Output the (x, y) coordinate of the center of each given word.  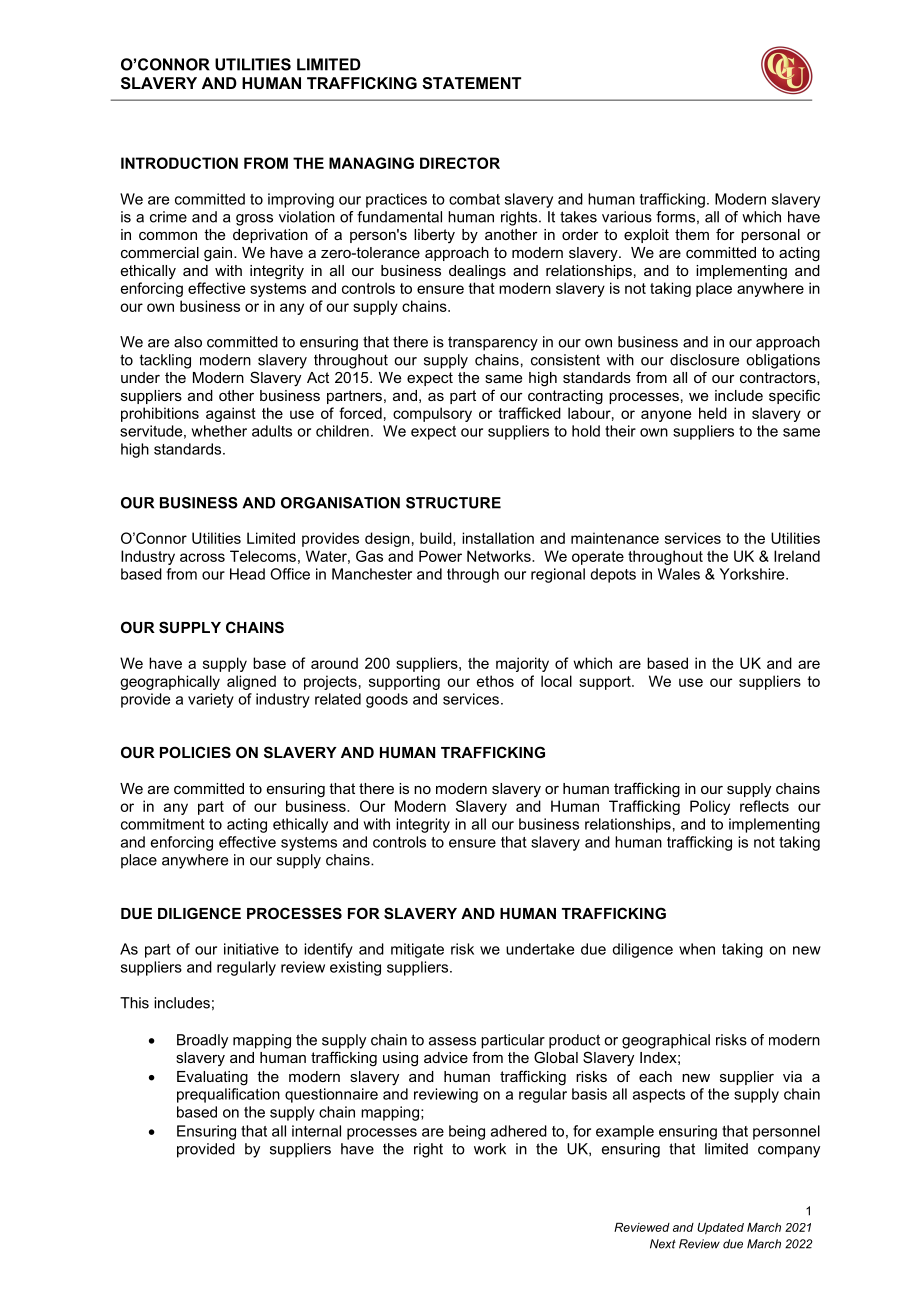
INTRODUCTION (179, 163)
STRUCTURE (453, 503)
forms (675, 217)
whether (219, 431)
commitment (163, 824)
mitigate (417, 950)
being (467, 1132)
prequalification (228, 1095)
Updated (720, 1229)
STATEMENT (471, 83)
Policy (710, 807)
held (713, 413)
